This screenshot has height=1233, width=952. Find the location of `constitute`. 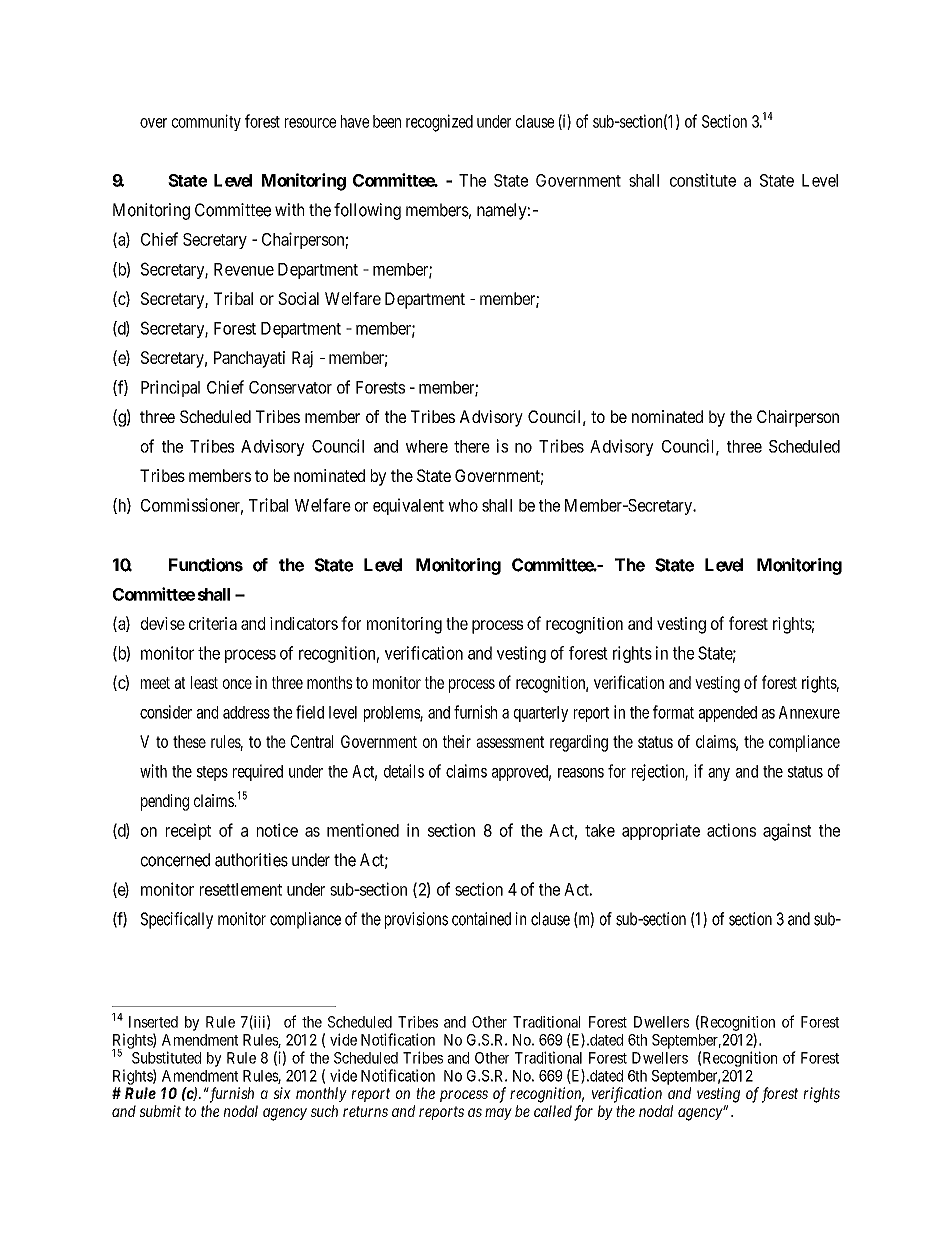

constitute is located at coordinates (703, 180).
